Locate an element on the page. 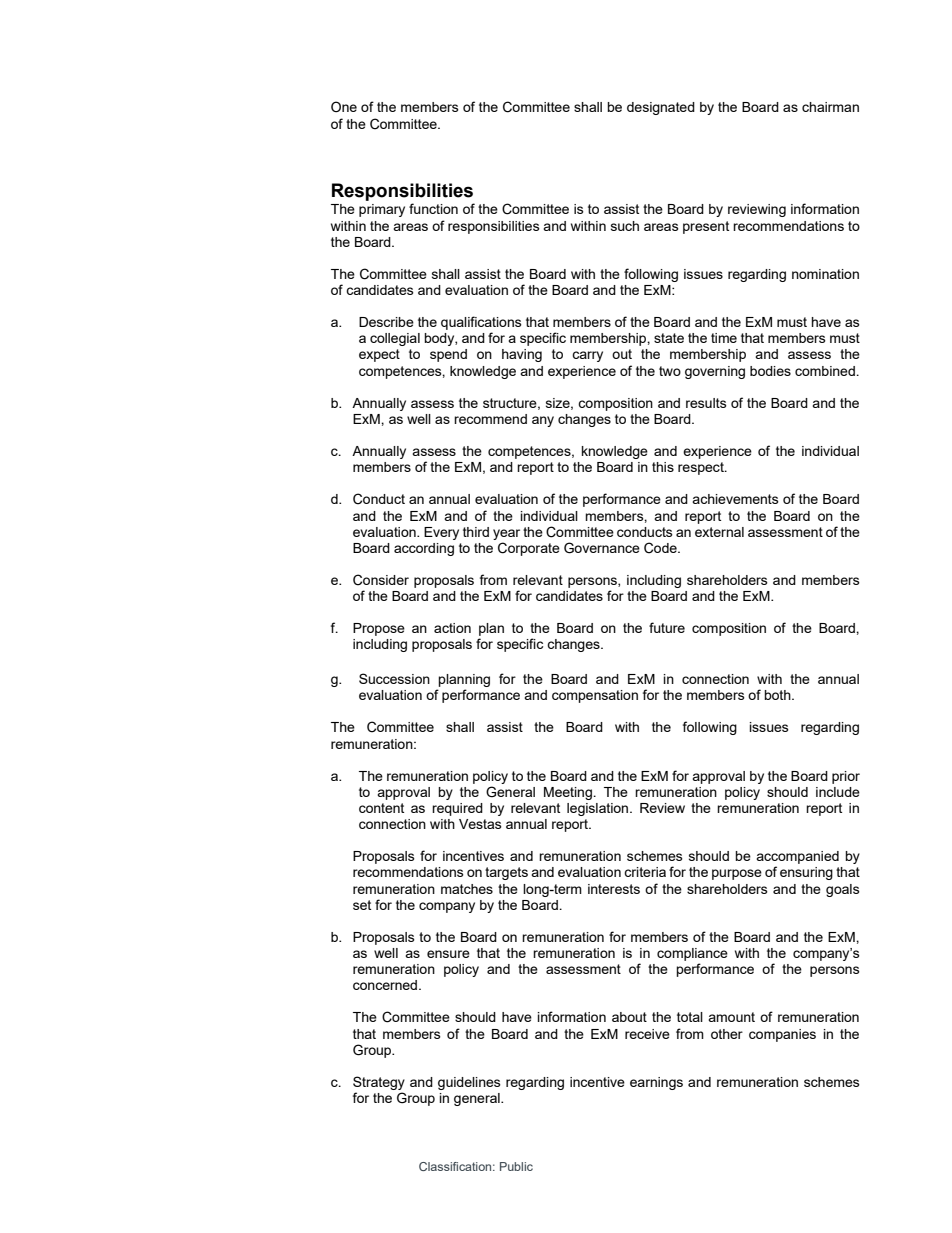 This document has height=1233, width=952. content is located at coordinates (381, 808).
